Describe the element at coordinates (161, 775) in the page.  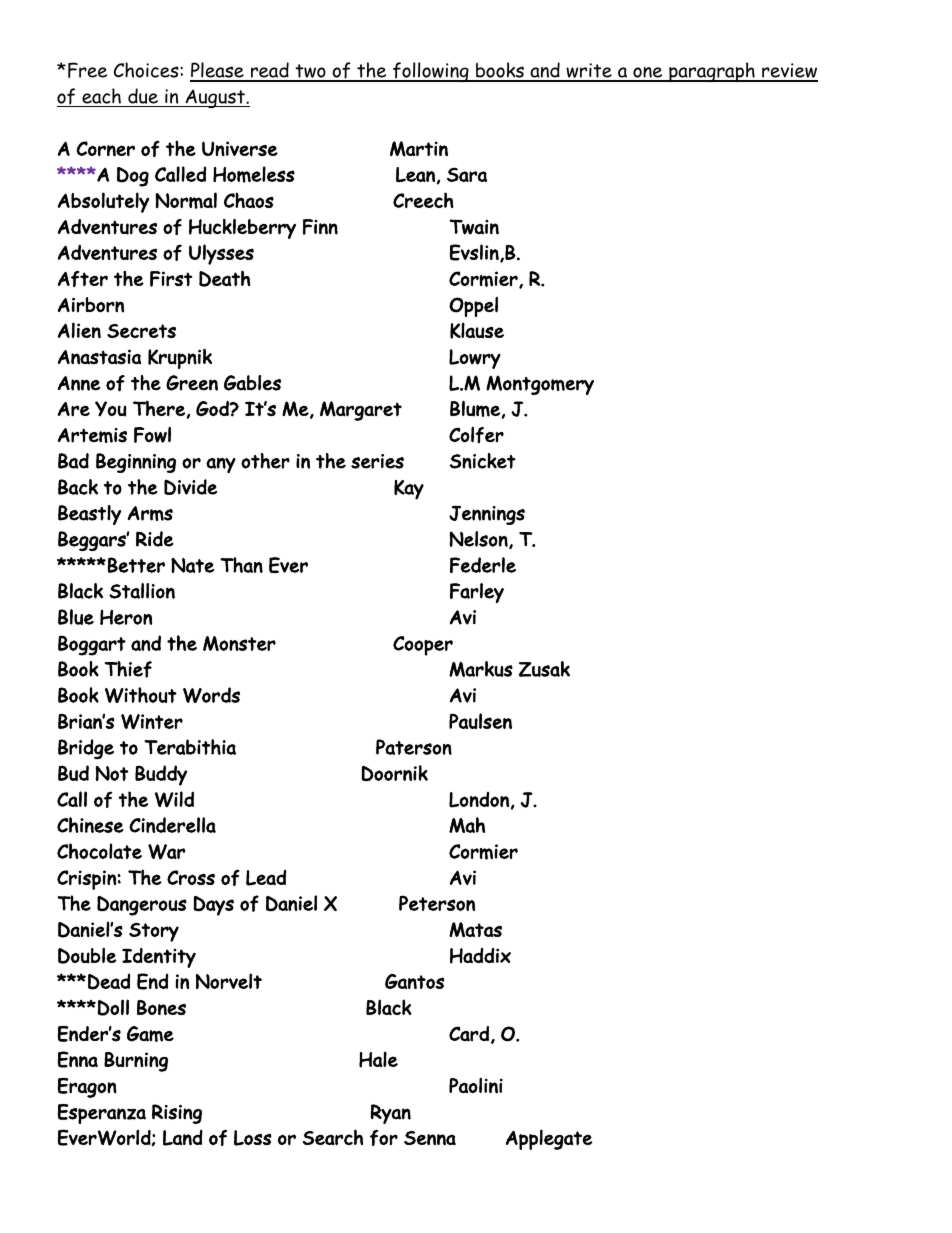
I see `Buddy` at that location.
